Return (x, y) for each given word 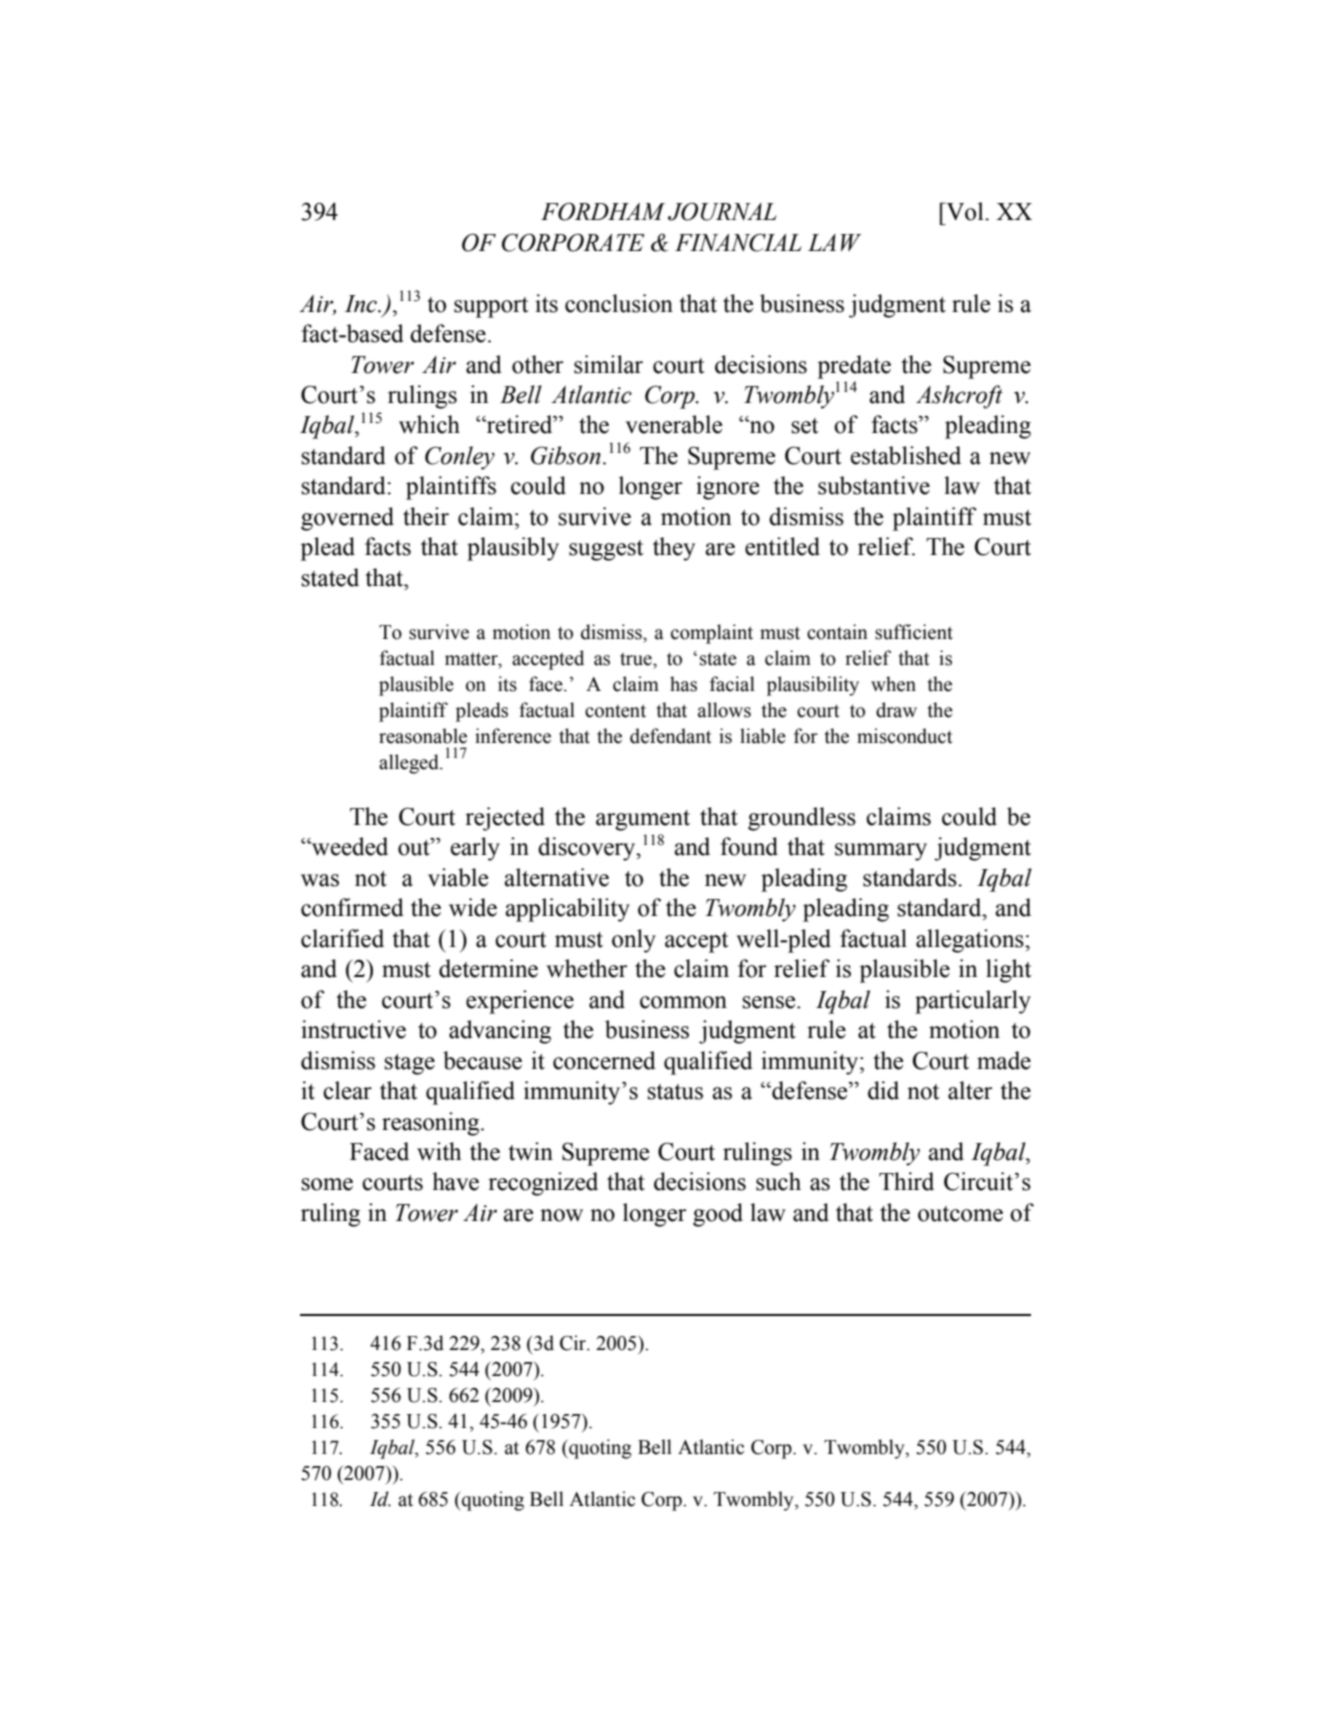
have (455, 1181)
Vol (965, 211)
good (718, 1215)
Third (906, 1181)
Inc (362, 304)
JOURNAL (722, 211)
